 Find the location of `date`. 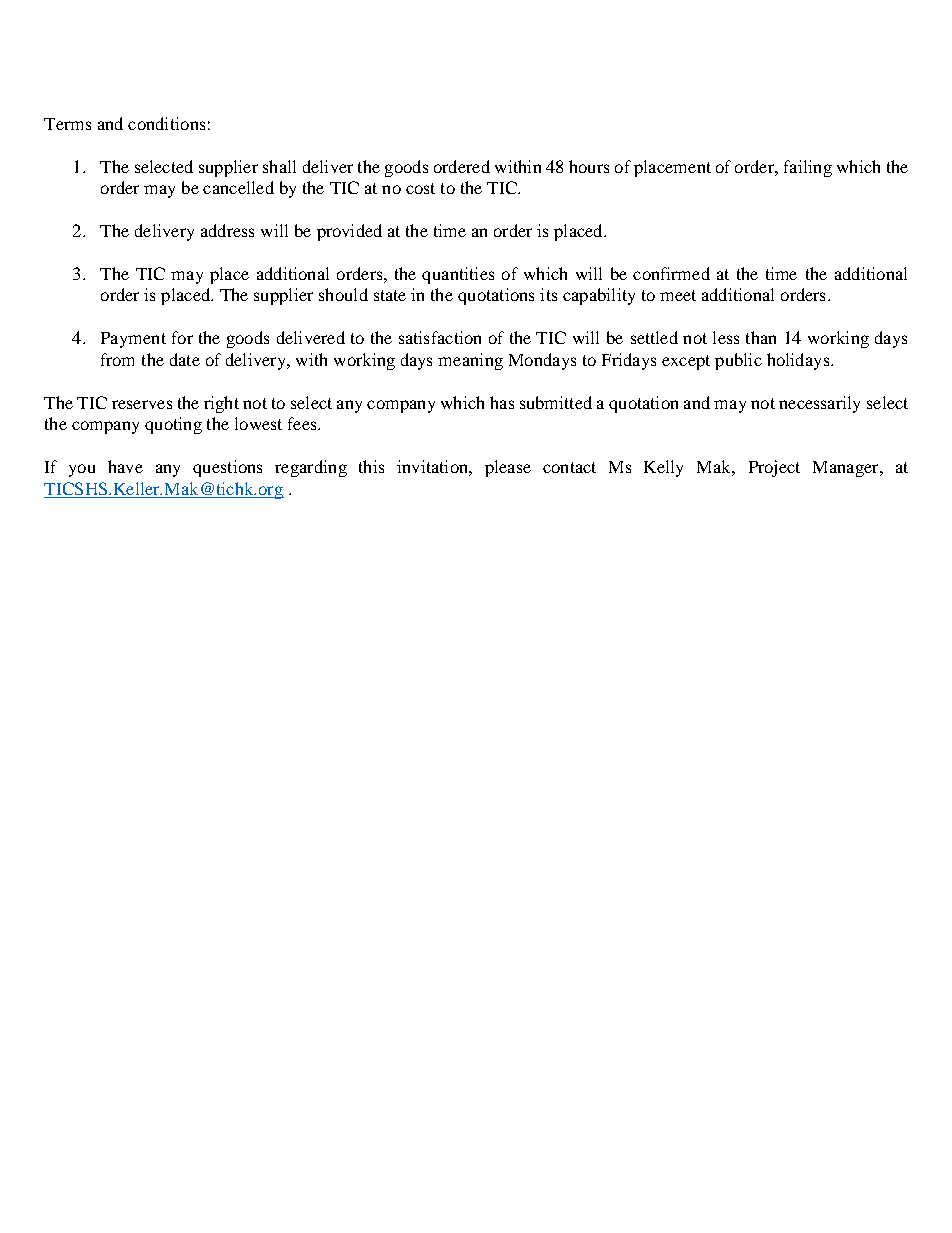

date is located at coordinates (185, 359).
